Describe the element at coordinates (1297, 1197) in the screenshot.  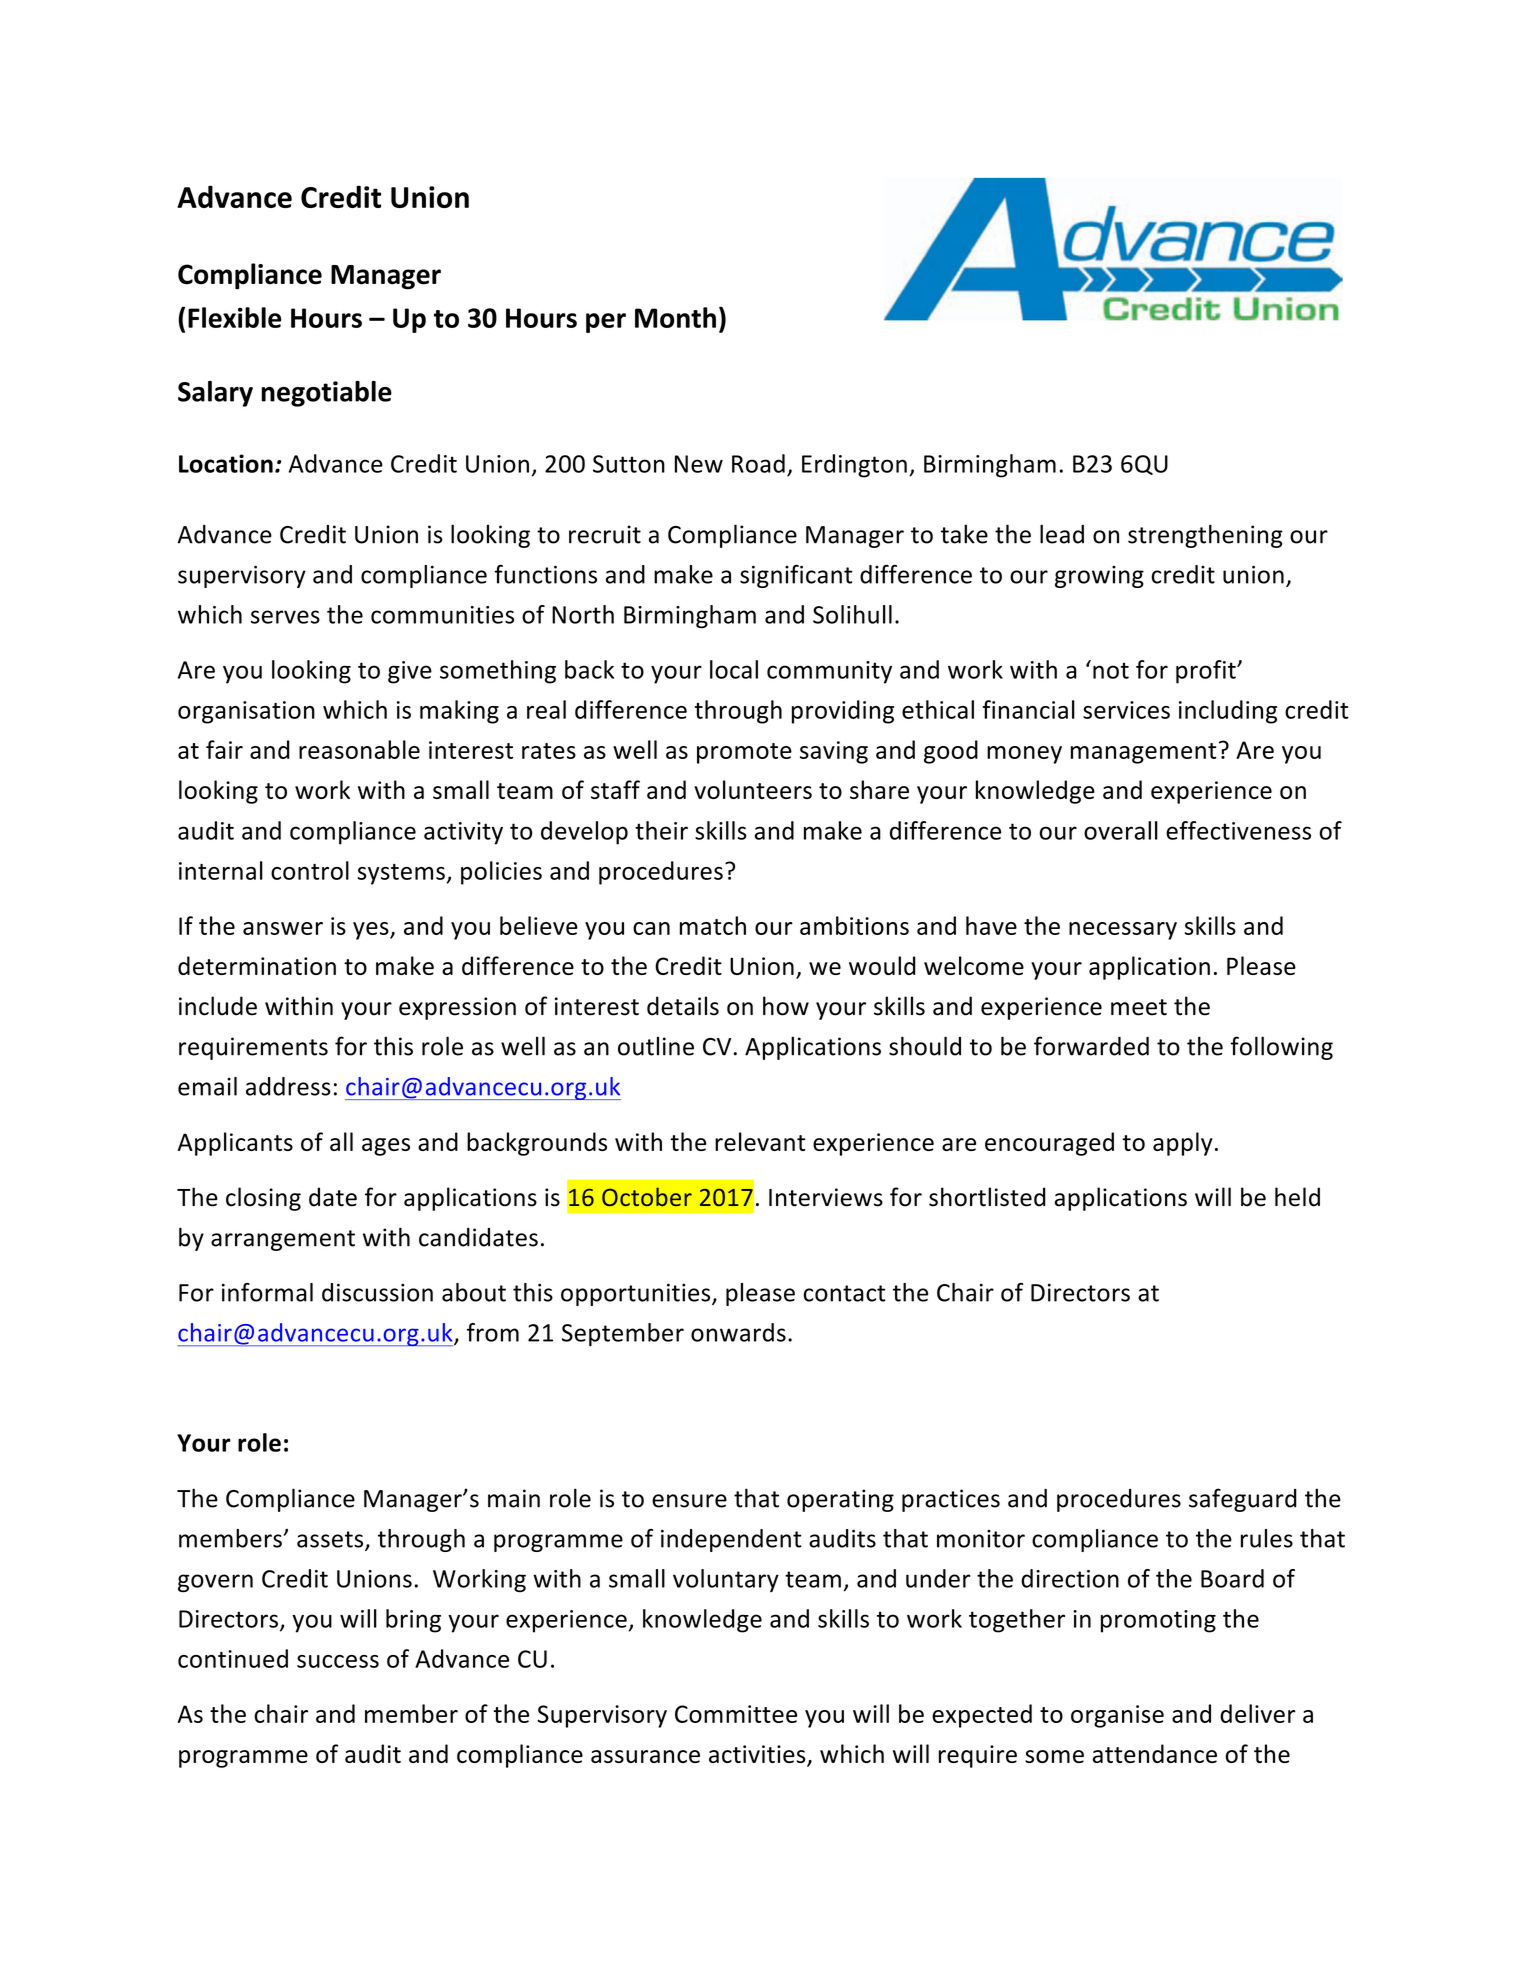
I see `held` at that location.
